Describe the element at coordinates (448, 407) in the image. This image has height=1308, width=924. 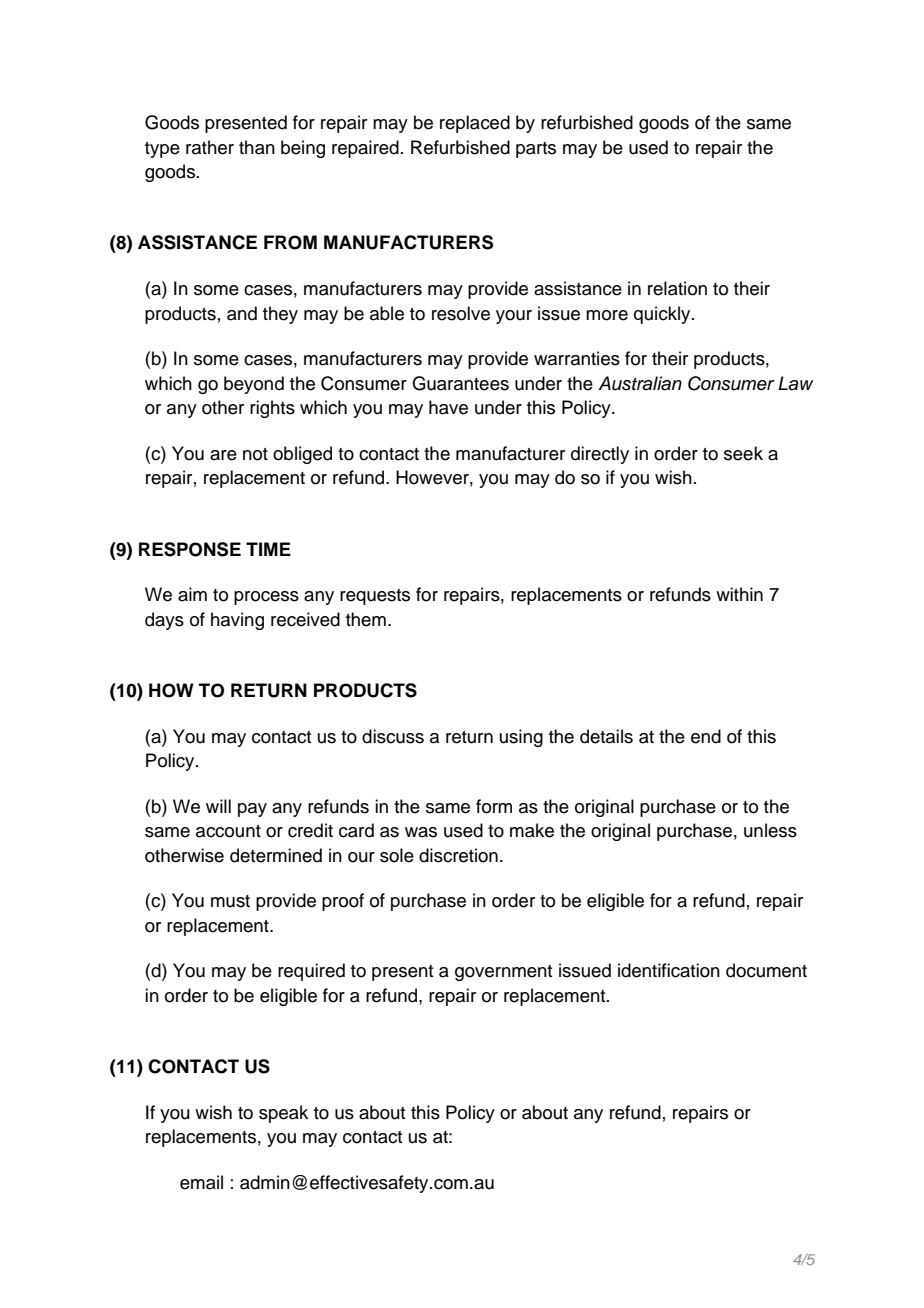
I see `have` at that location.
